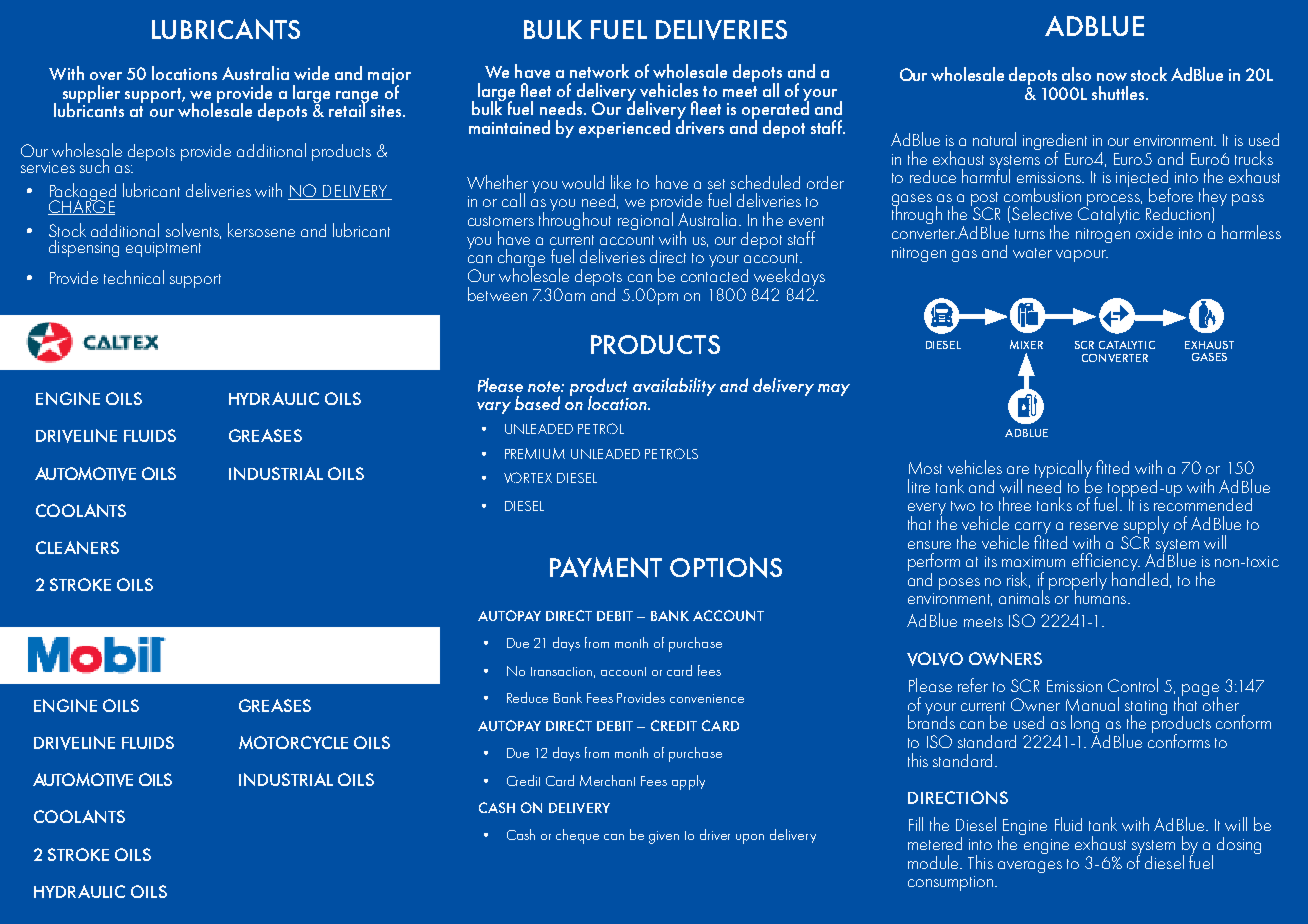  I want to click on technical, so click(134, 277).
